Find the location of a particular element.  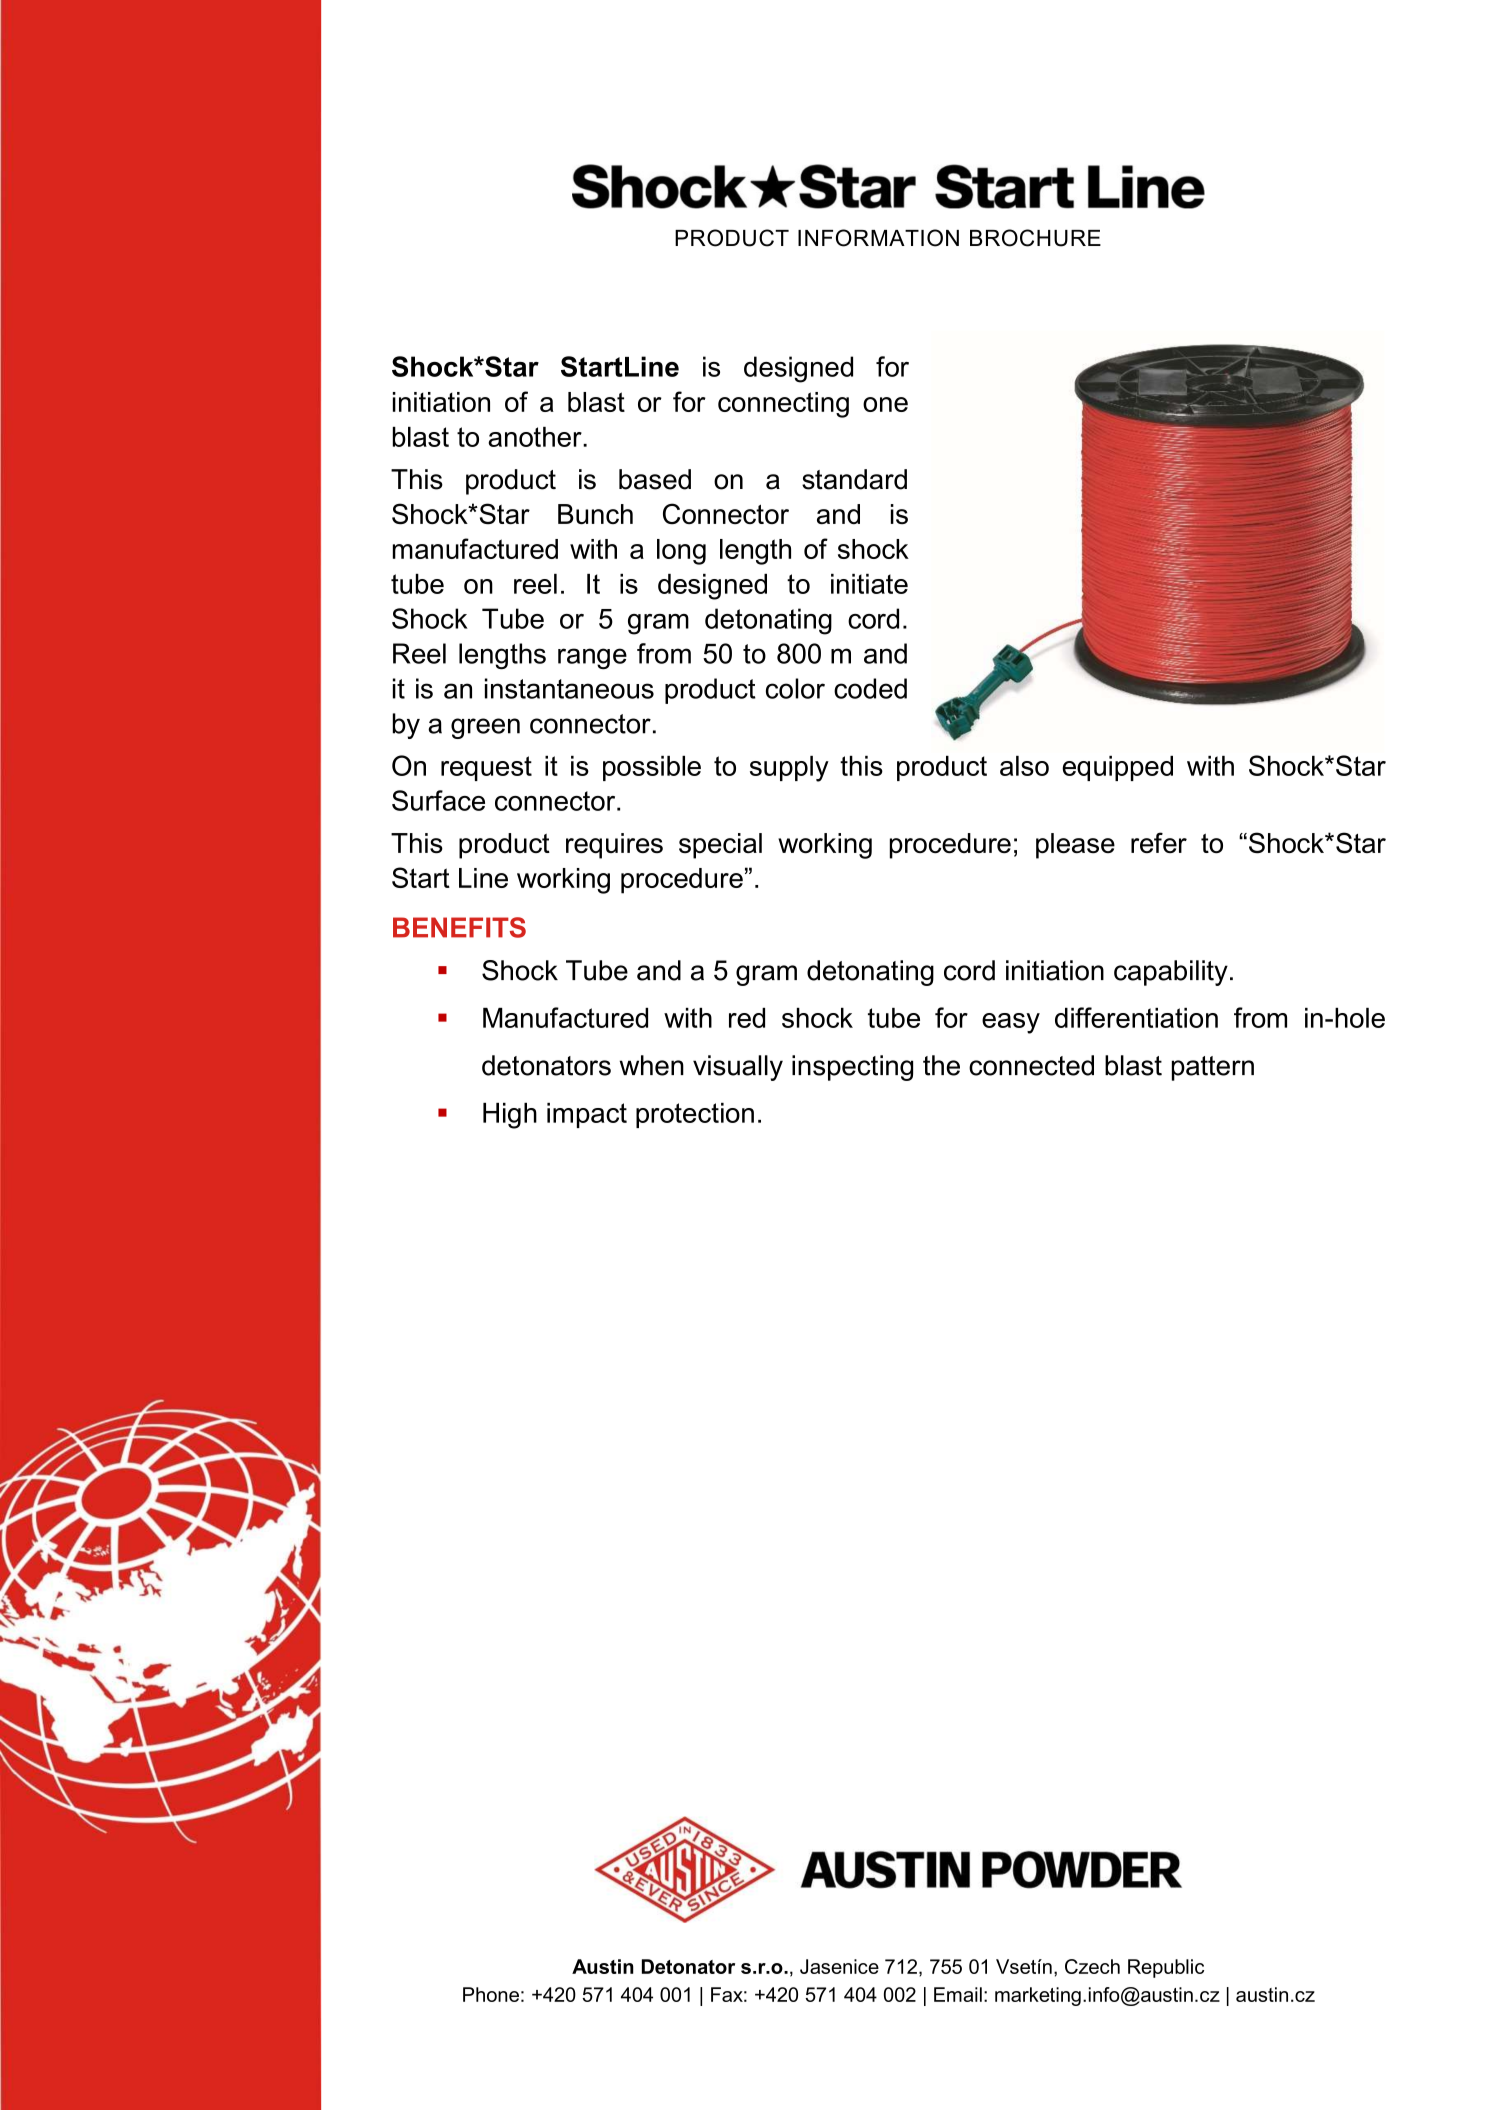

supply is located at coordinates (789, 769).
